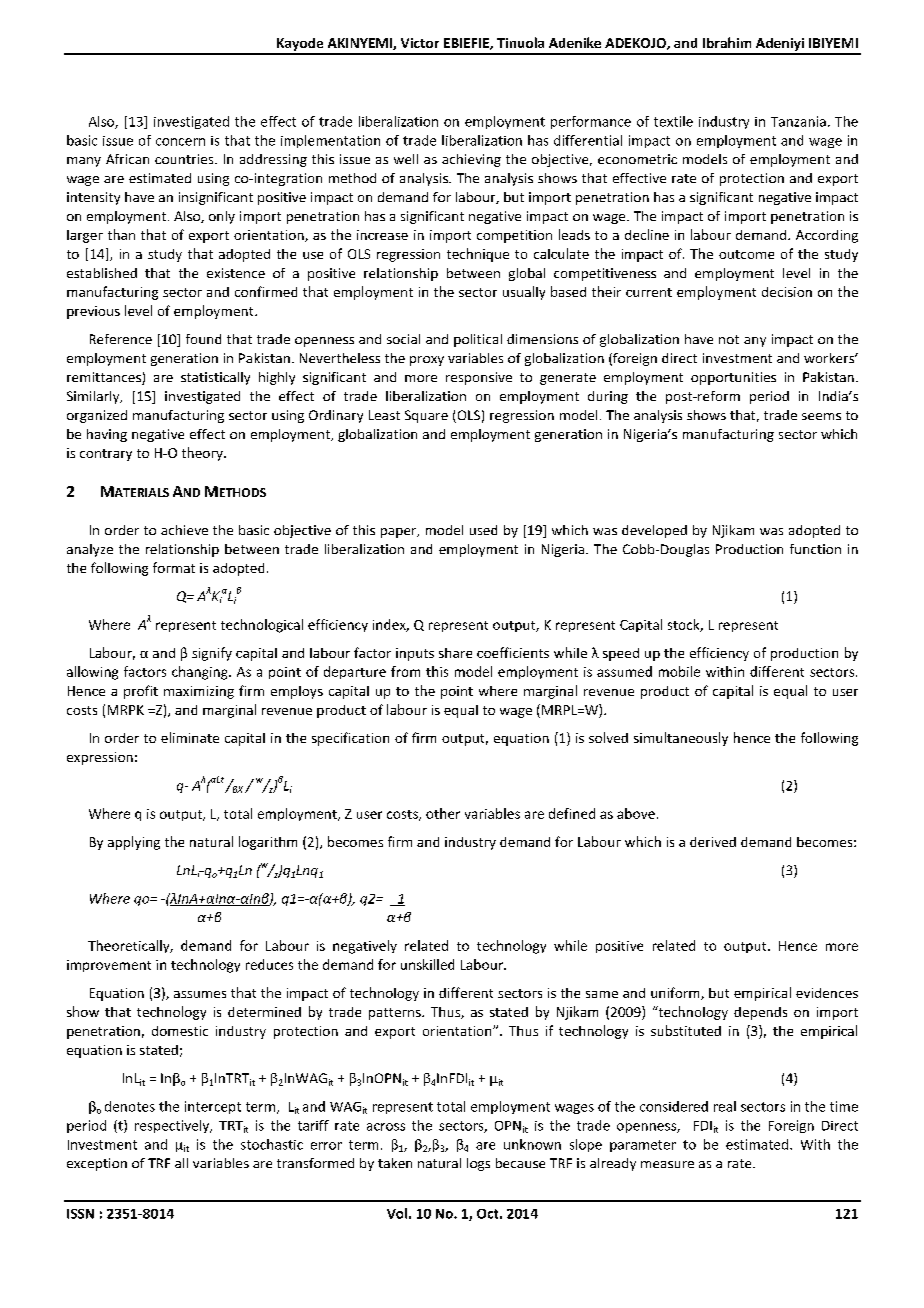 The width and height of the screenshot is (924, 1308). Describe the element at coordinates (667, 1164) in the screenshot. I see `measure` at that location.
